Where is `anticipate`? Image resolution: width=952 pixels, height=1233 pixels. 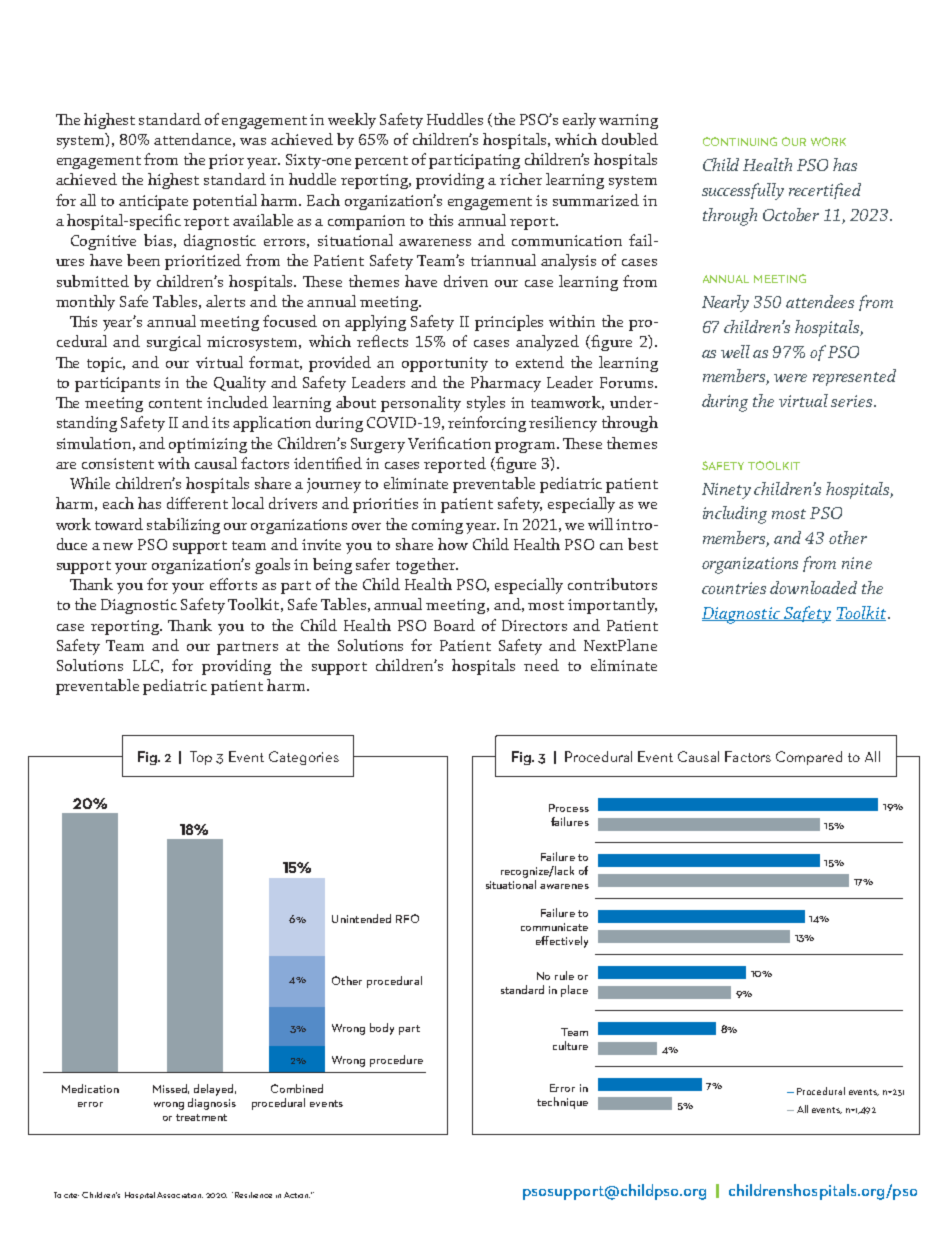
anticipate is located at coordinates (153, 202).
